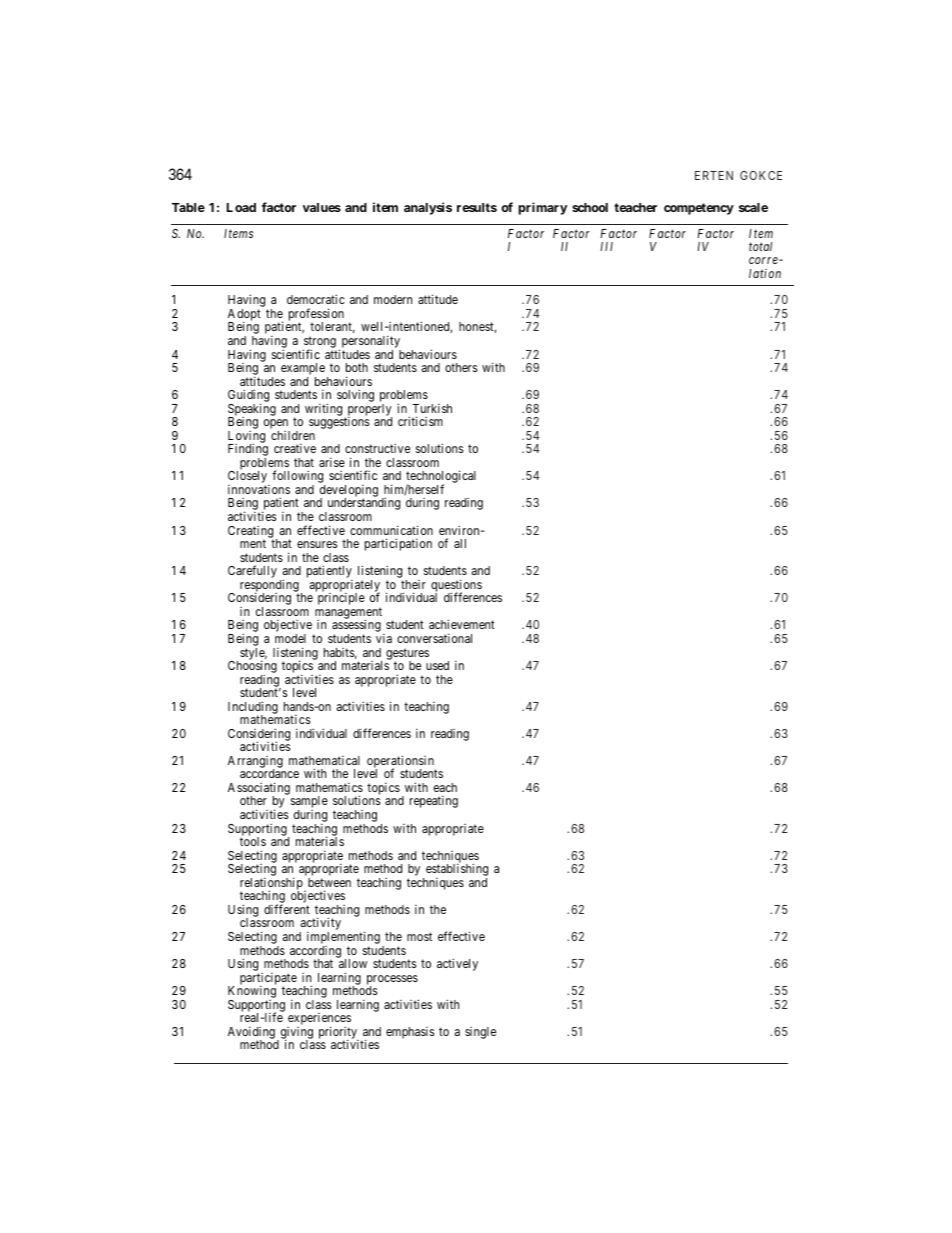 The width and height of the screenshot is (952, 1233). What do you see at coordinates (428, 208) in the screenshot?
I see `analysis` at bounding box center [428, 208].
